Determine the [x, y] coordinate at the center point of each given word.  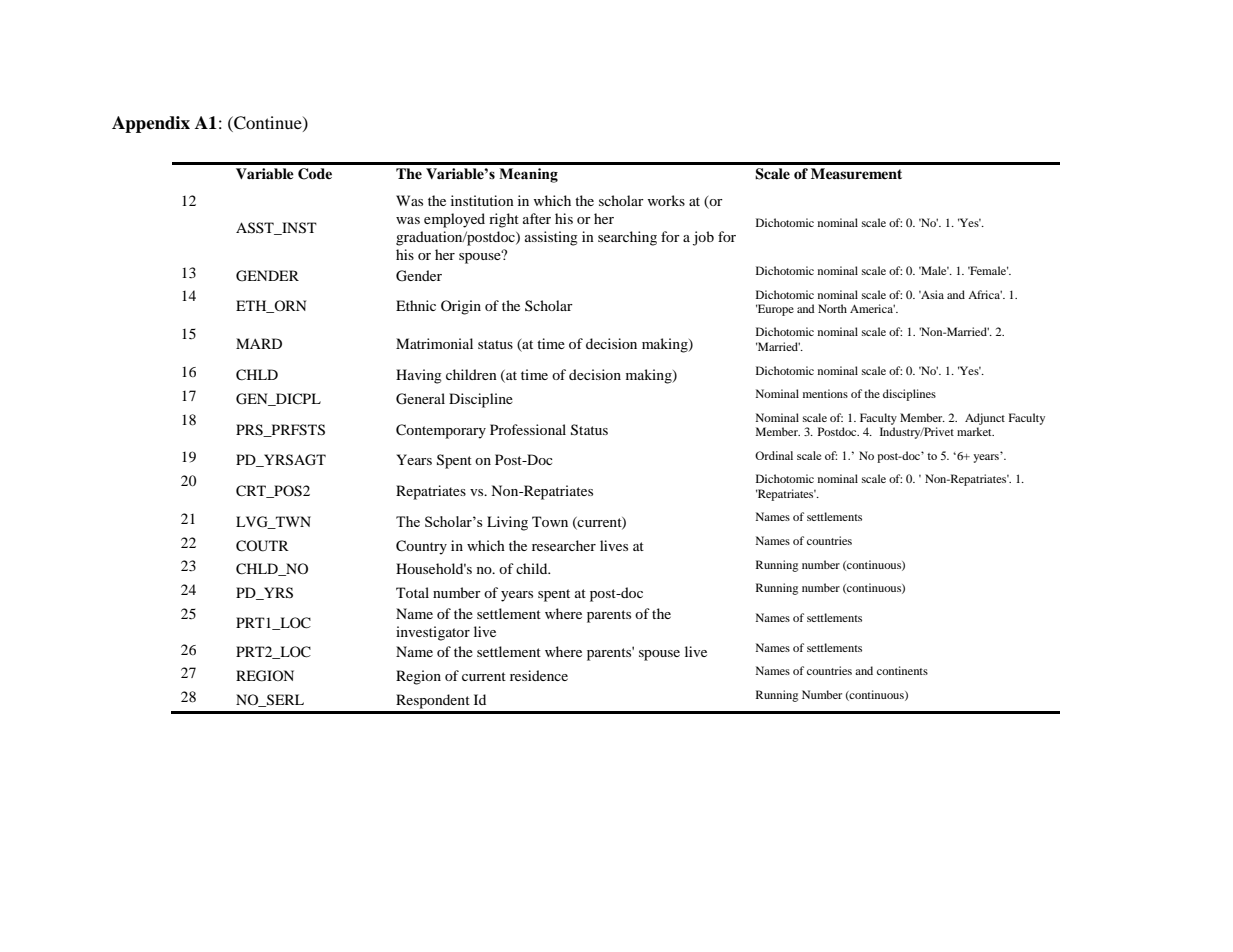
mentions [825, 393]
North [832, 308]
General [420, 399]
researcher [564, 545]
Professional [528, 429]
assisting [551, 238]
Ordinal [774, 455]
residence [539, 675]
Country [421, 547]
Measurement [856, 174]
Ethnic [416, 305]
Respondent [433, 701]
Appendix [151, 124]
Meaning [528, 175]
